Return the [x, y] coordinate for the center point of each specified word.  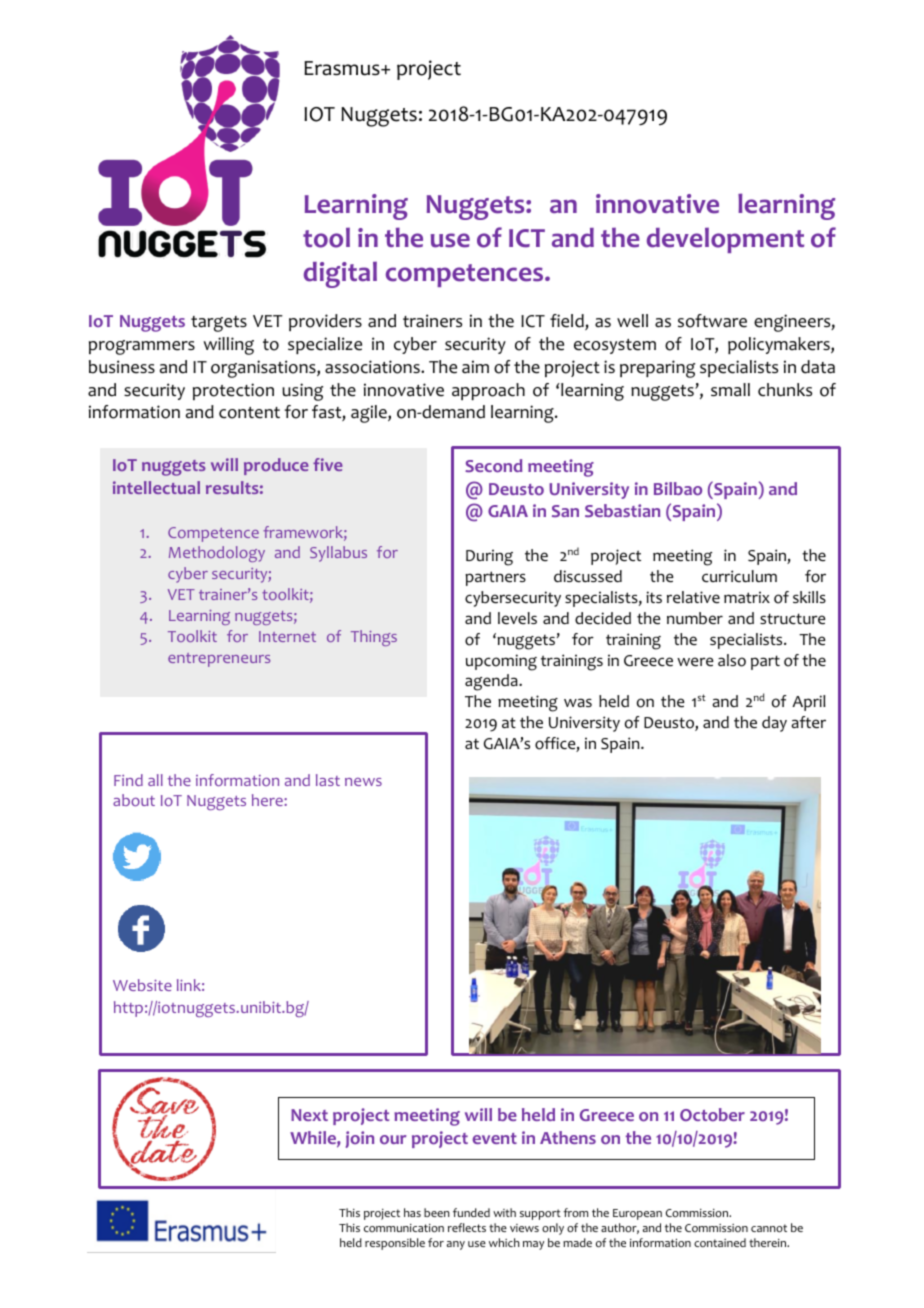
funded [471, 1212]
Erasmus [343, 68]
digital [340, 274]
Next [309, 1115]
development [725, 240]
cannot [769, 1228]
